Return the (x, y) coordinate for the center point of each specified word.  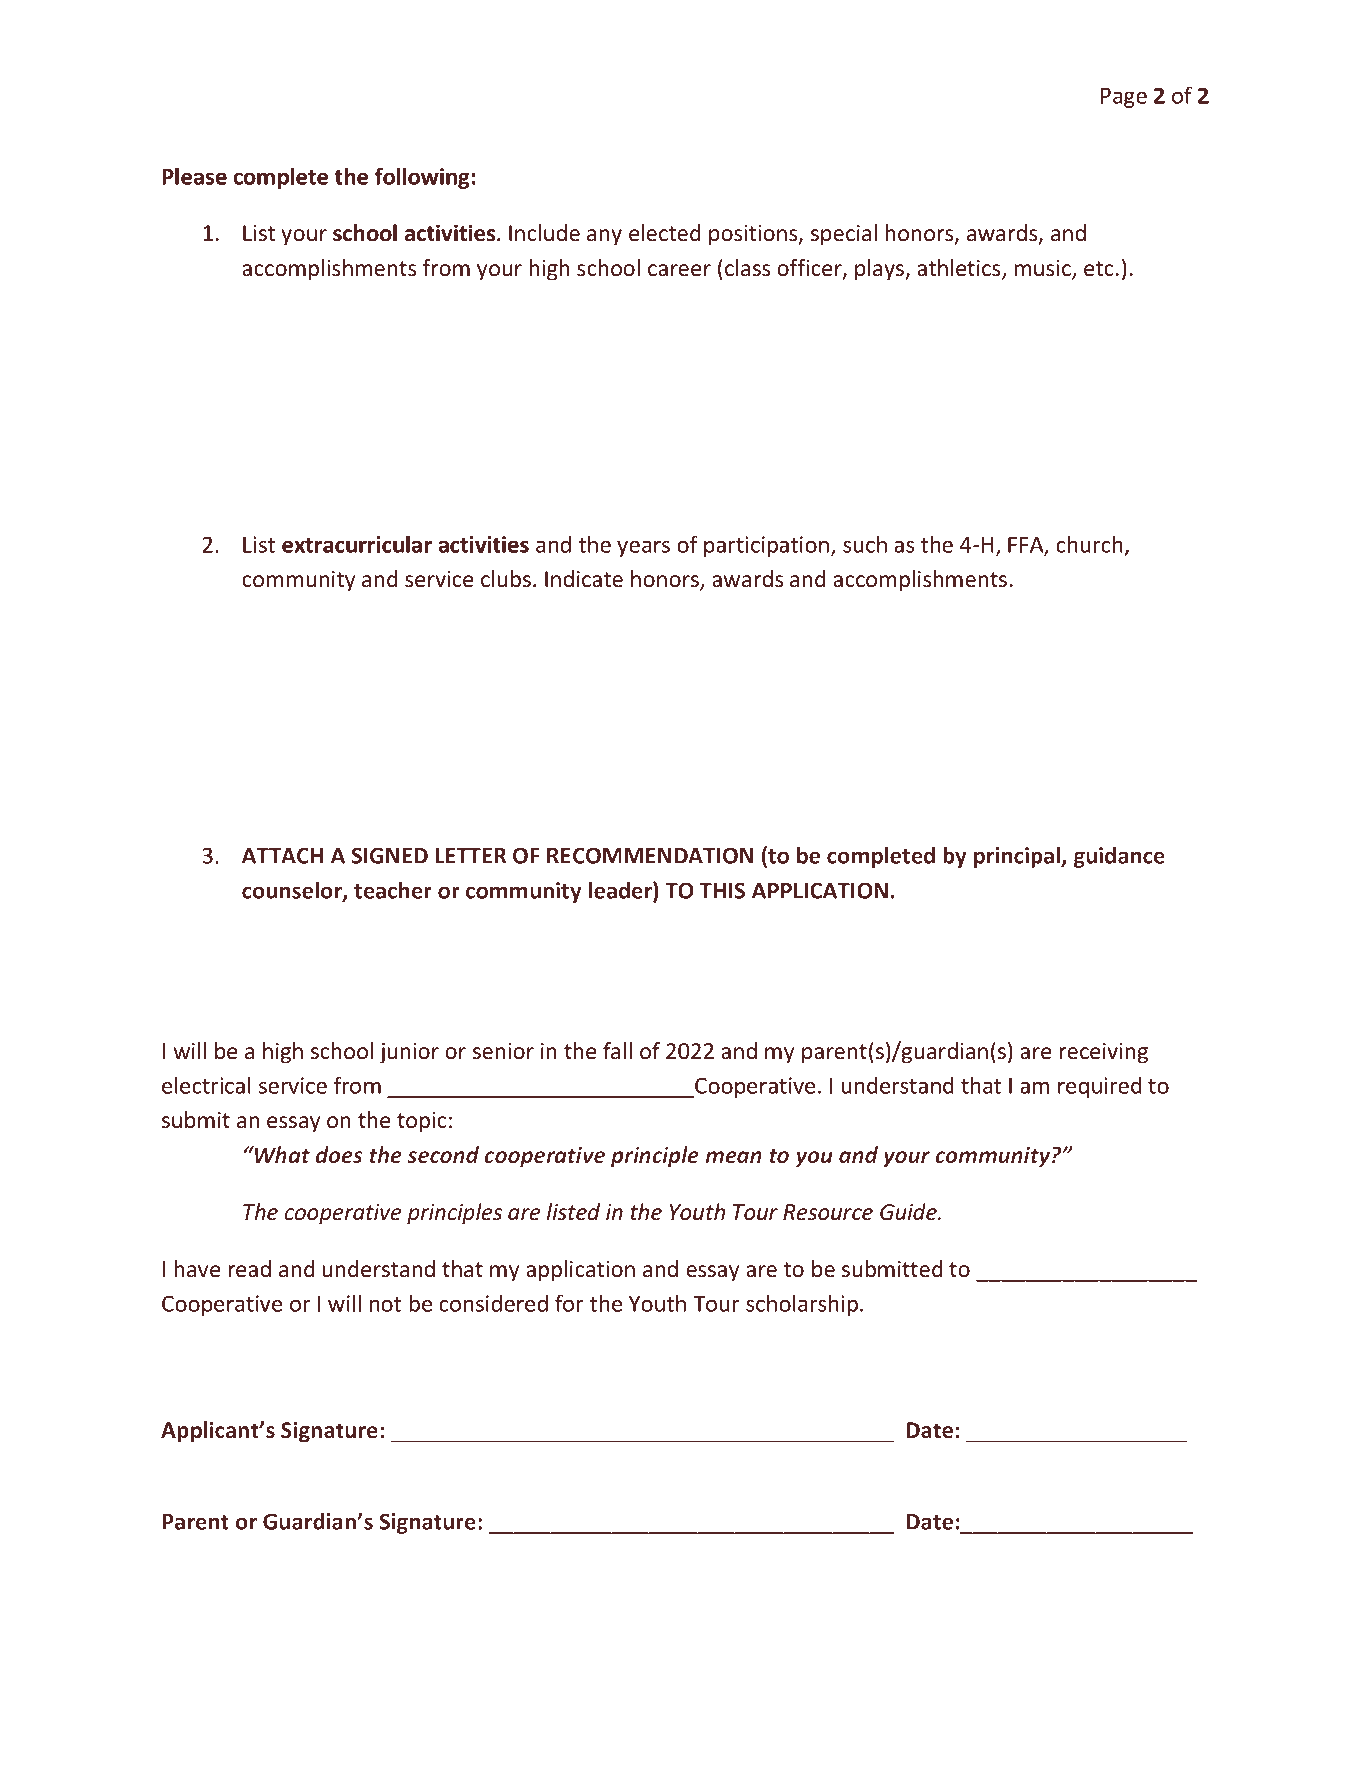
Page (1124, 98)
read (250, 1269)
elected (664, 233)
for (569, 1303)
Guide (909, 1212)
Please (194, 176)
